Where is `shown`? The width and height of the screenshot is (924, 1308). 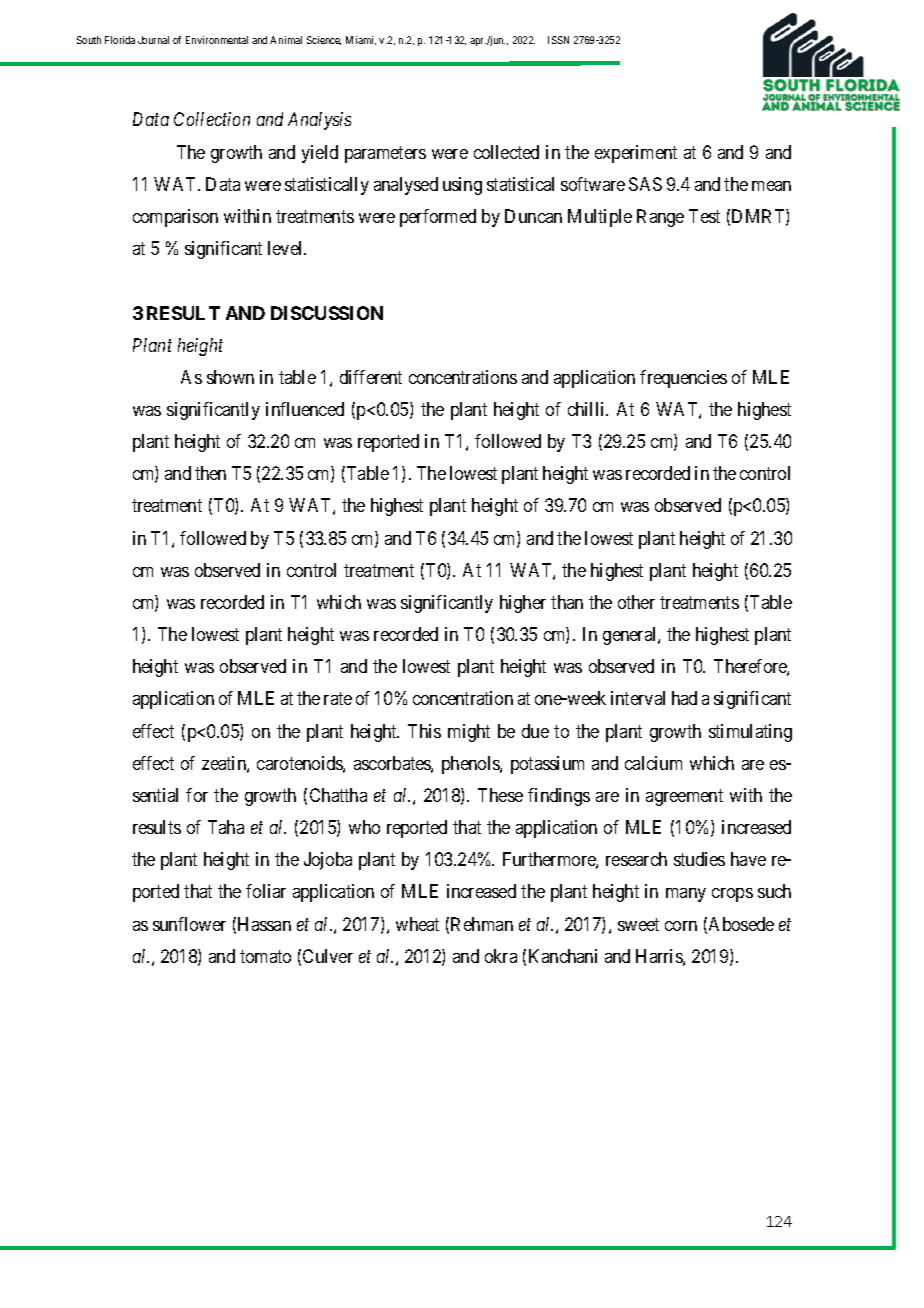
shown is located at coordinates (230, 377).
